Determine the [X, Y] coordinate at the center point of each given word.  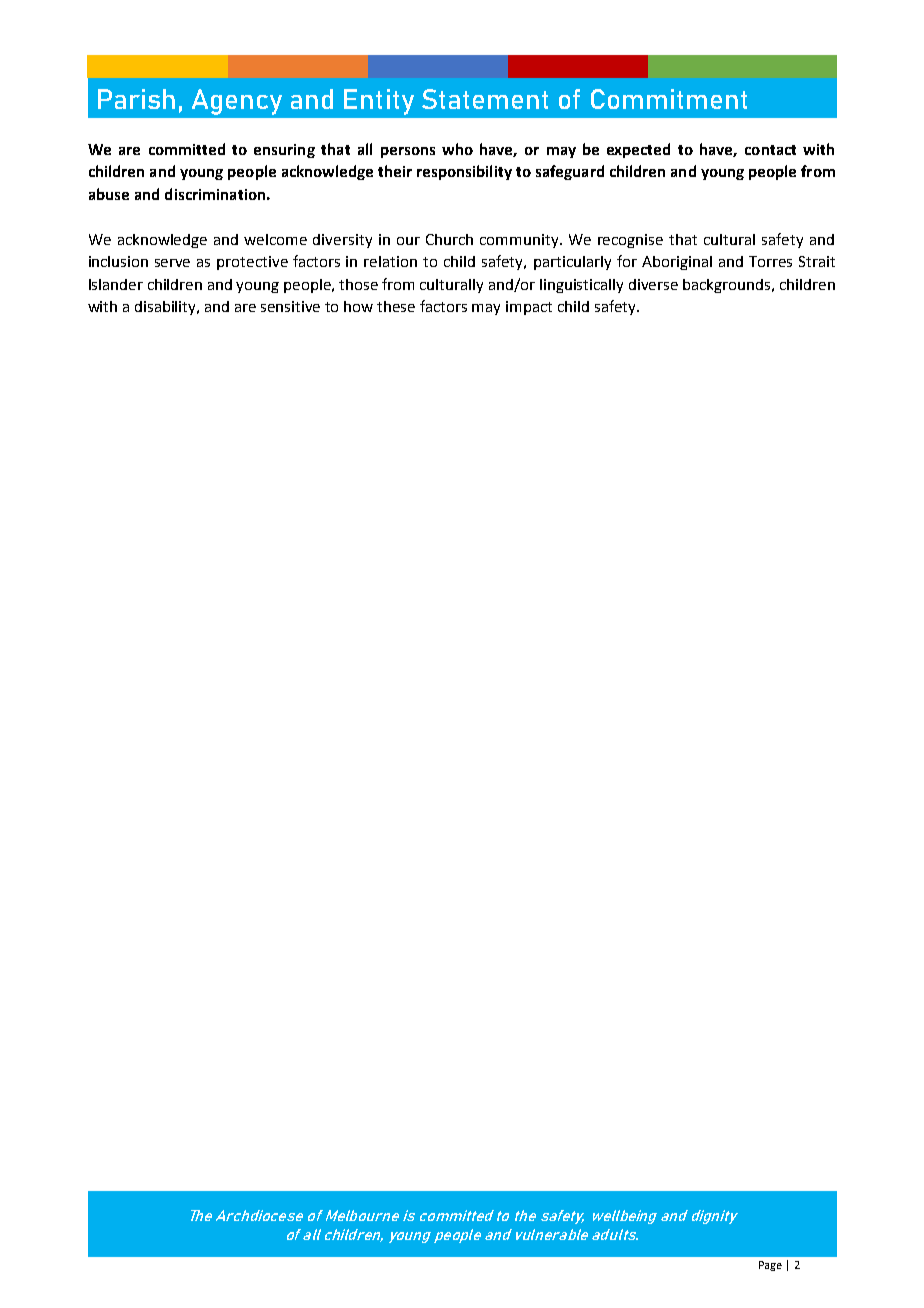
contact [770, 150]
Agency [237, 102]
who [457, 149]
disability [167, 308]
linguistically [581, 286]
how [358, 306]
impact [529, 308]
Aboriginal [677, 263]
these [396, 306]
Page [770, 1266]
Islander [116, 284]
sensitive [290, 306]
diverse [653, 284]
